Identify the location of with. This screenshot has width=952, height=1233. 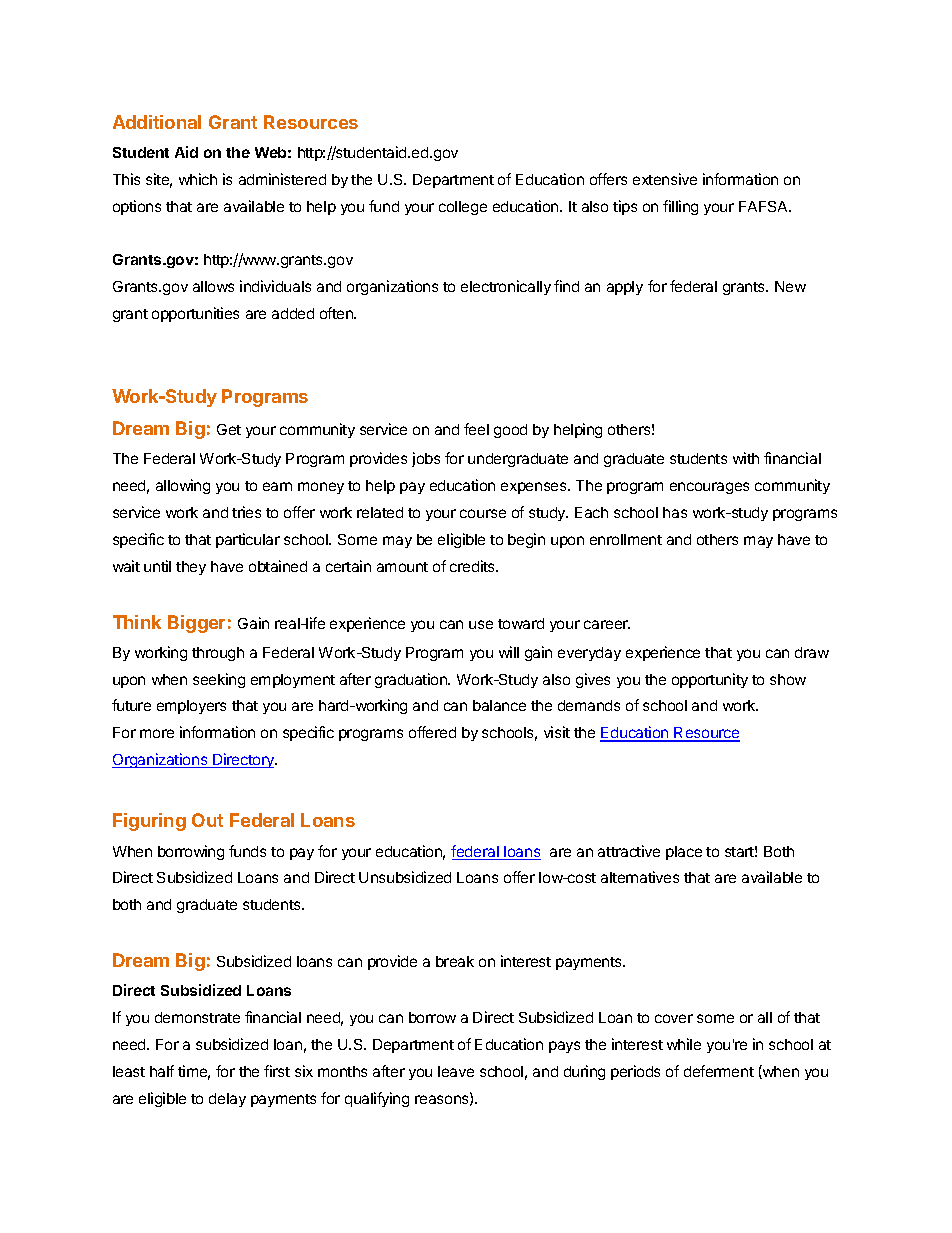
(746, 458).
